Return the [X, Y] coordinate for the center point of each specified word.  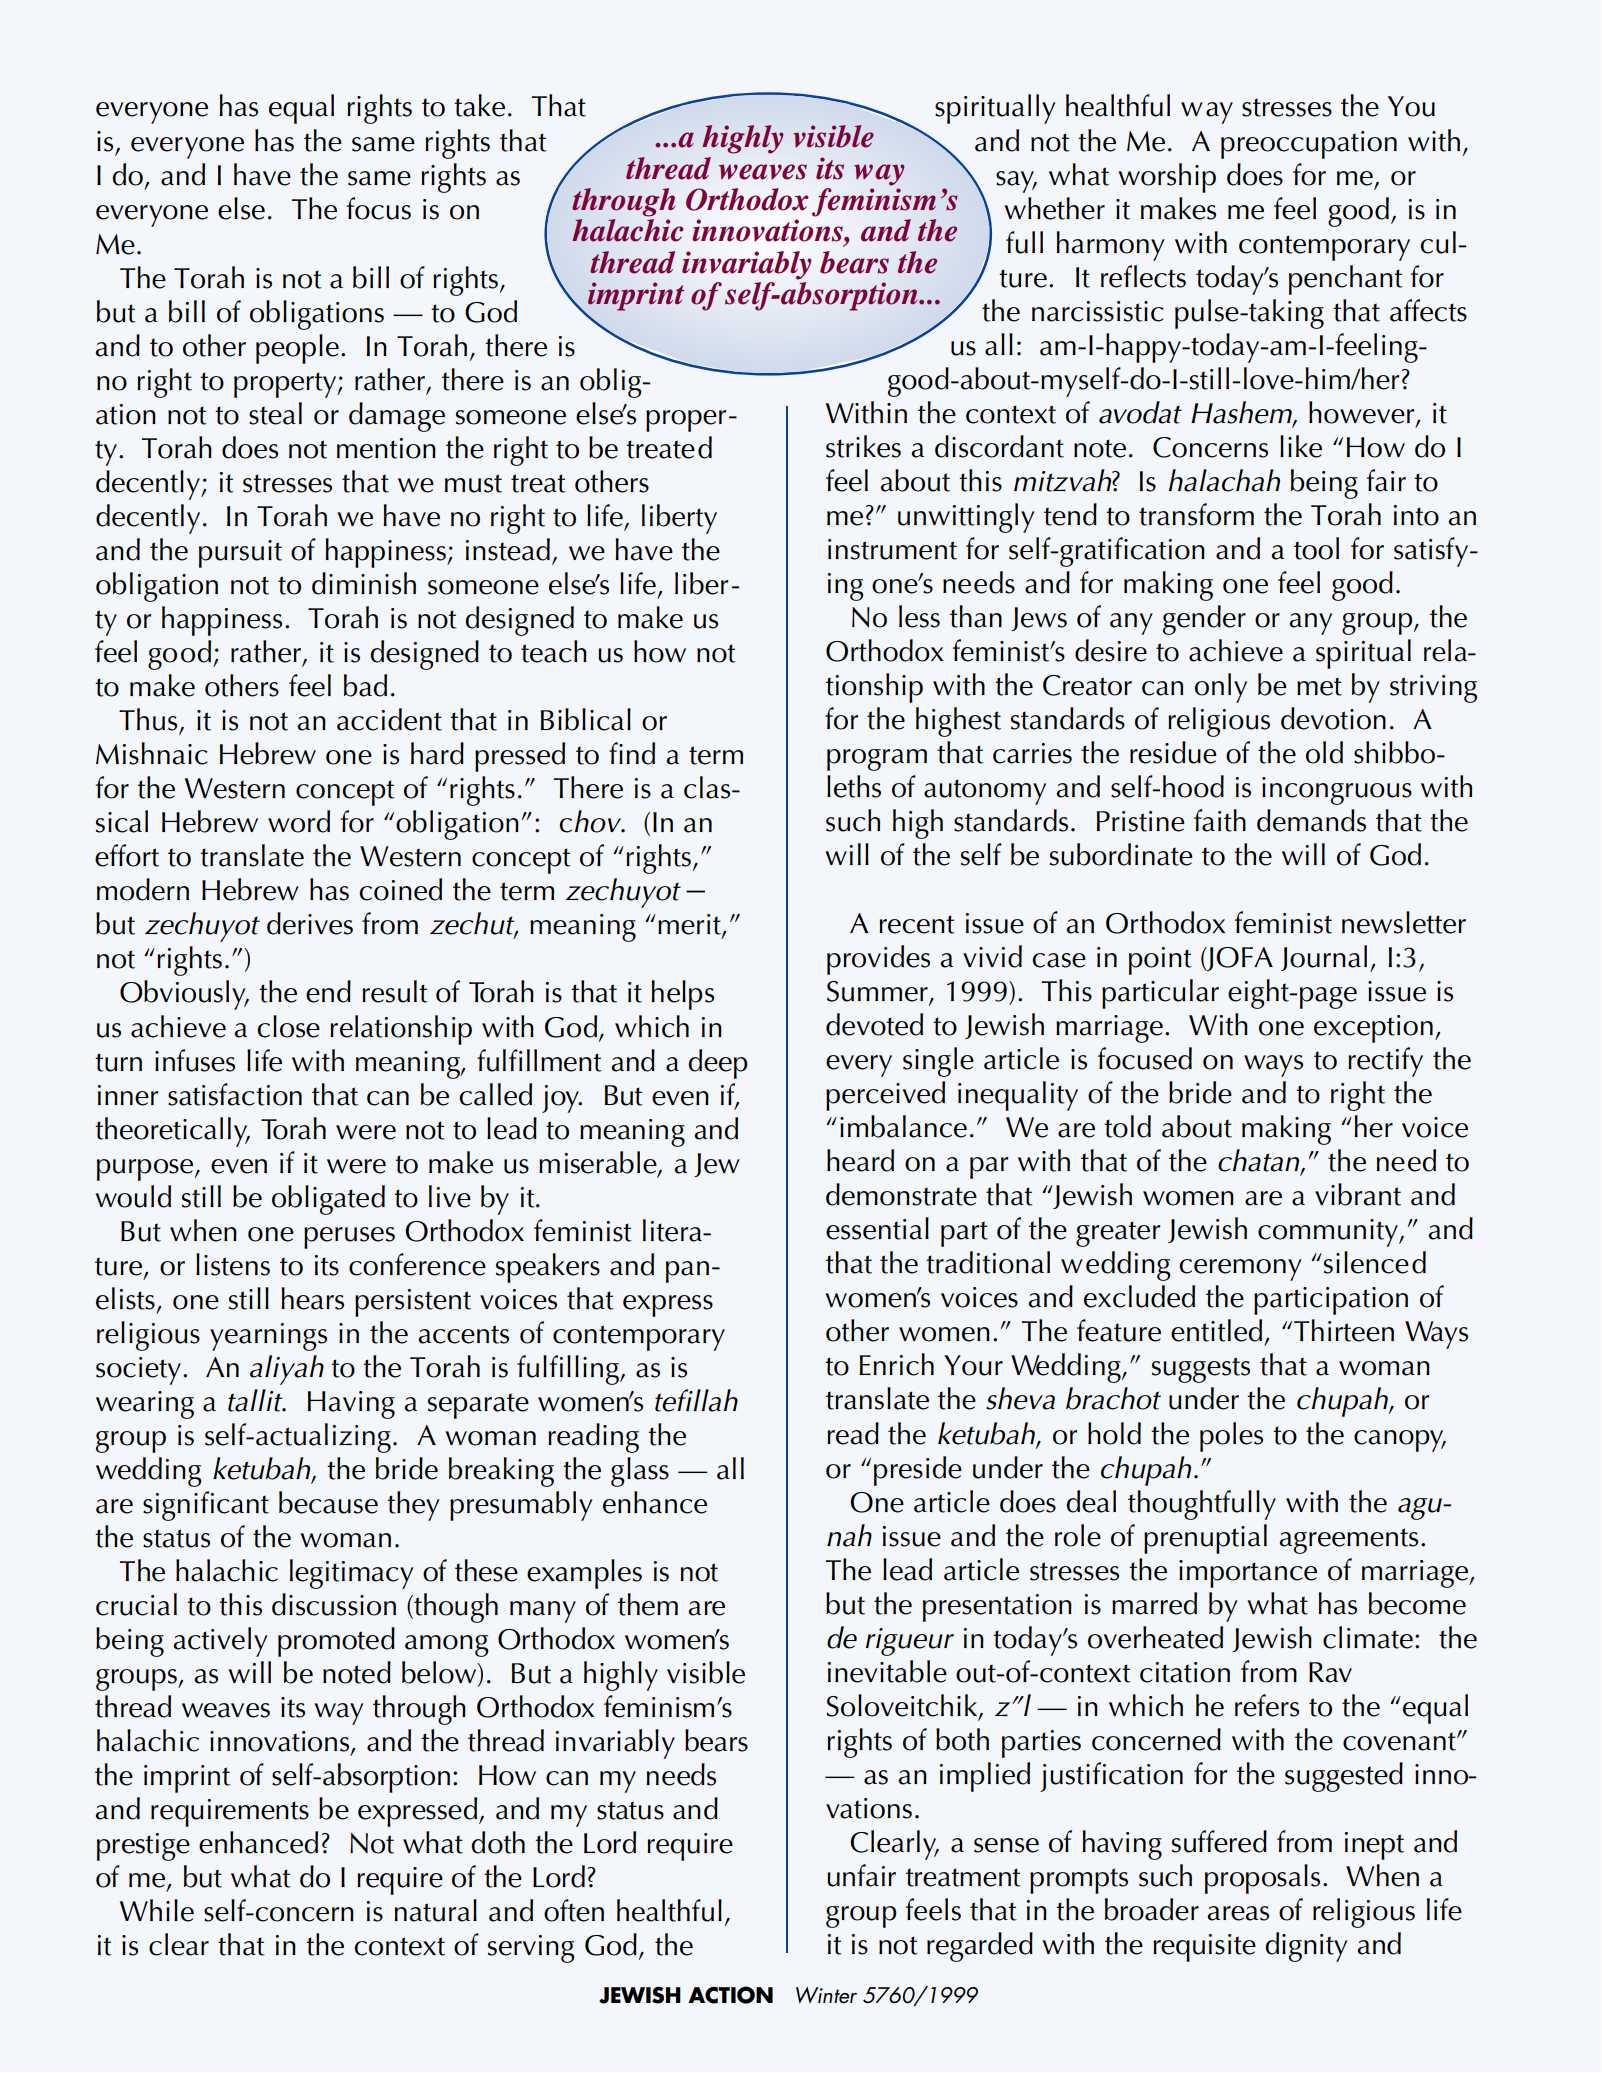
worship [1167, 178]
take [479, 105]
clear [179, 1944]
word [299, 821]
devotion [1333, 718]
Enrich [897, 1364]
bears [854, 262]
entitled [1216, 1330]
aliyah [287, 1370]
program [877, 760]
